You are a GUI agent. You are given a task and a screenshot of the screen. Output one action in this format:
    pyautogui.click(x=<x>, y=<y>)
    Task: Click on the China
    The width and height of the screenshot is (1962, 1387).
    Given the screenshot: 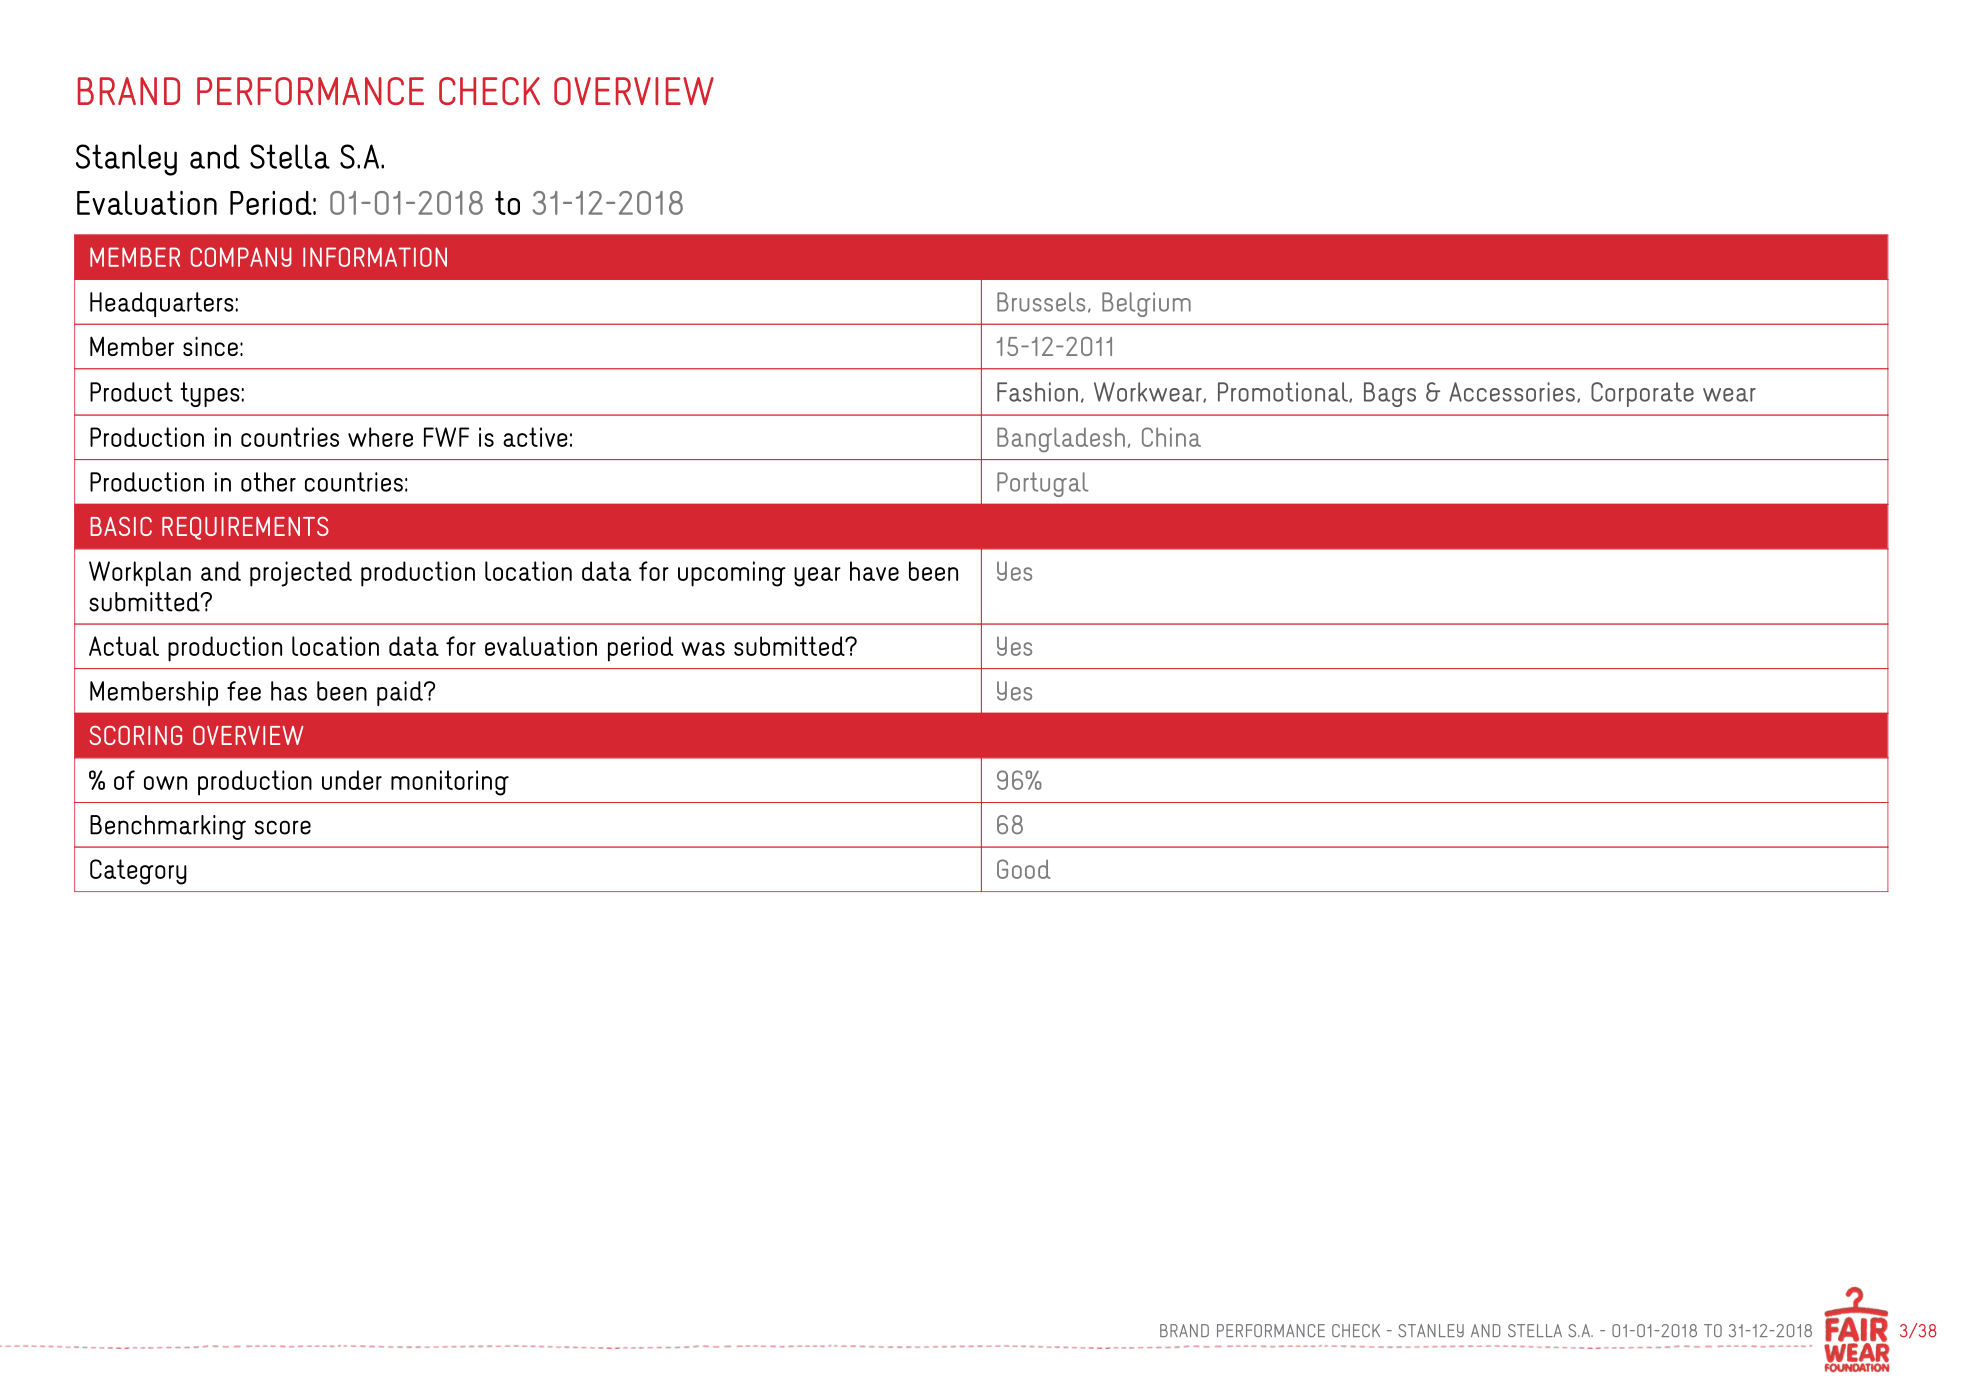 What is the action you would take?
    pyautogui.click(x=1171, y=437)
